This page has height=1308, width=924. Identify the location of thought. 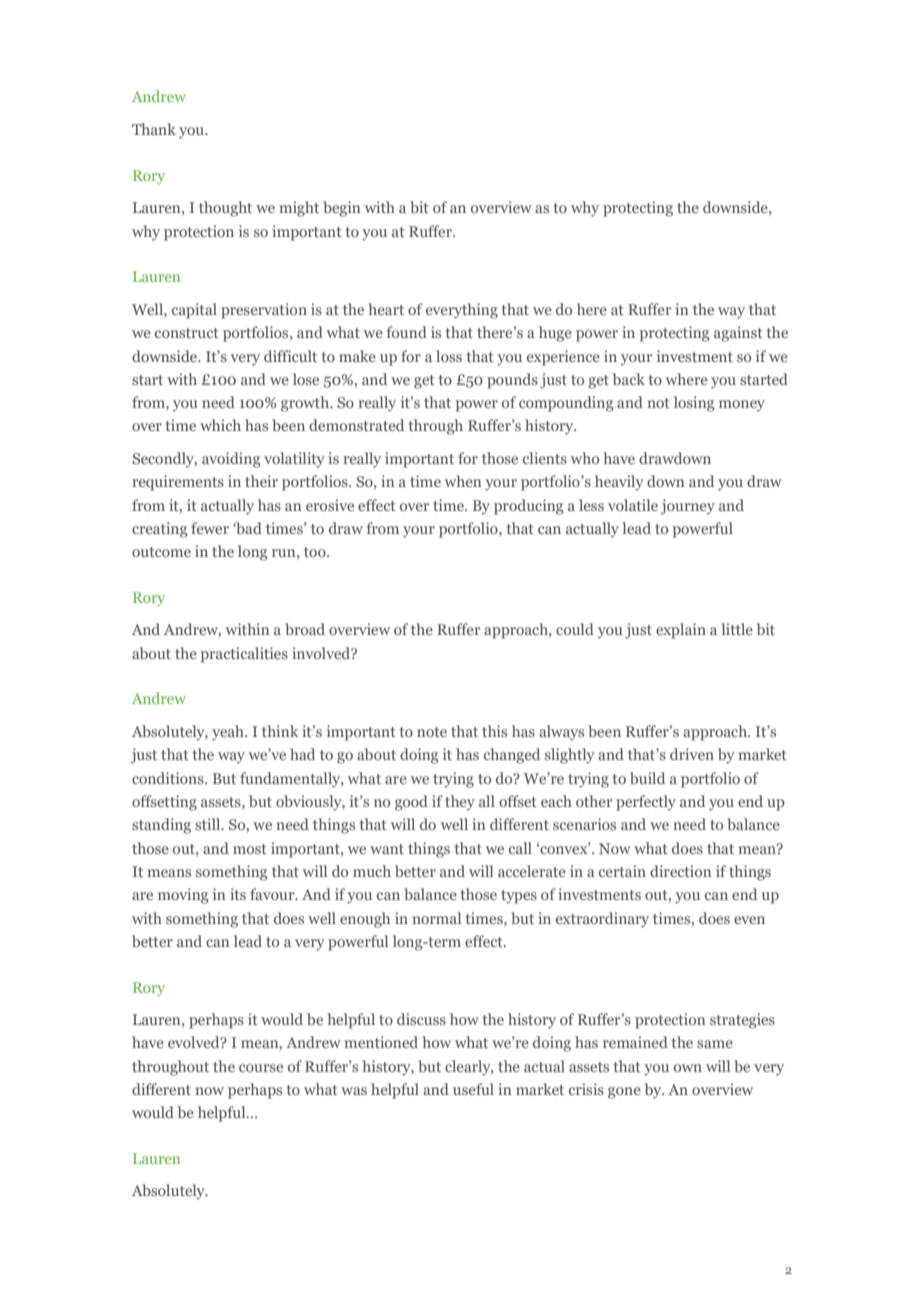
(225, 209).
